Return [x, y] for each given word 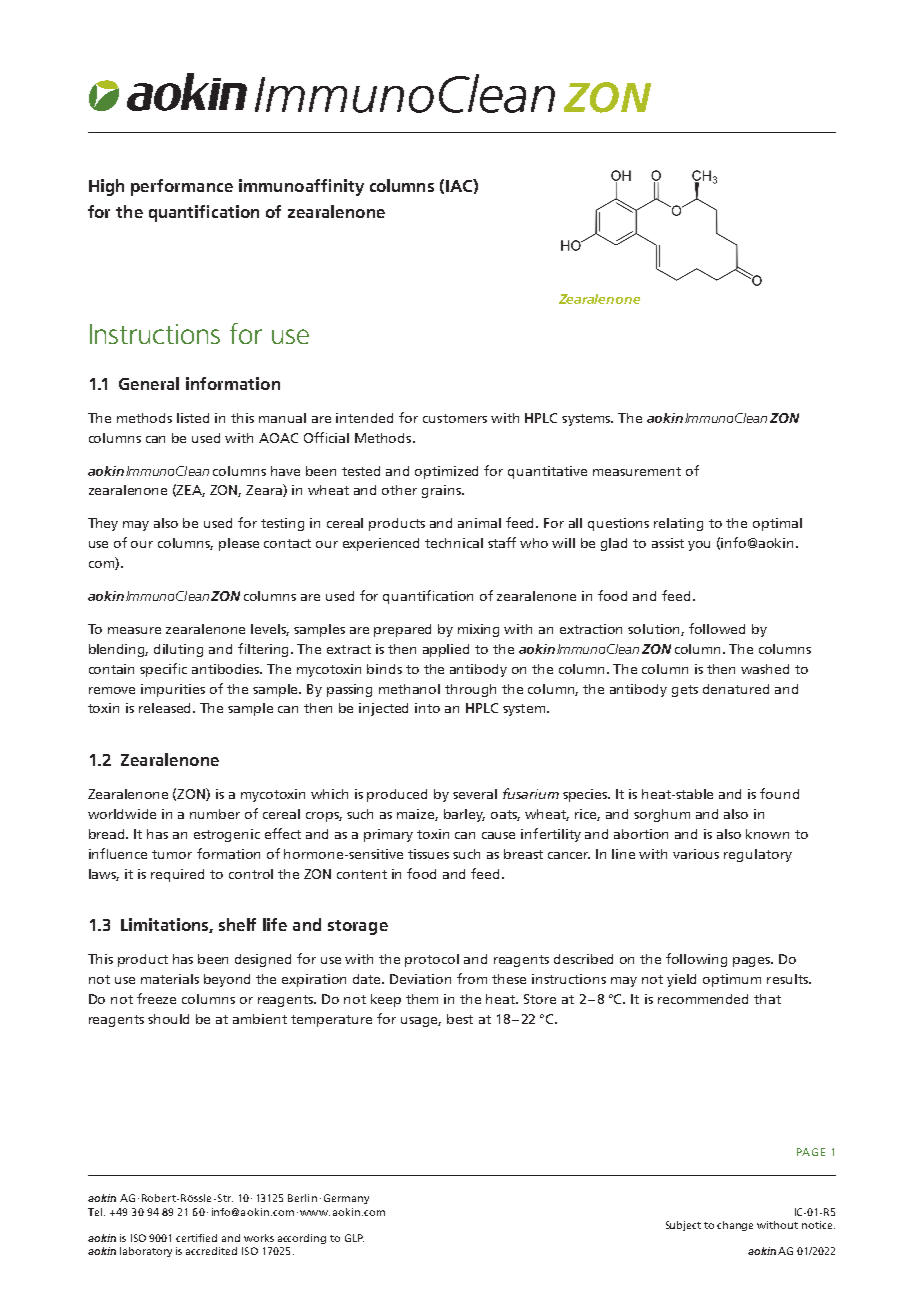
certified [196, 1238]
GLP [354, 1238]
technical [454, 543]
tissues [428, 854]
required [177, 875]
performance [182, 187]
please [239, 544]
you [699, 546]
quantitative [547, 472]
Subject [683, 1226]
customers [455, 418]
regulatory [758, 855]
